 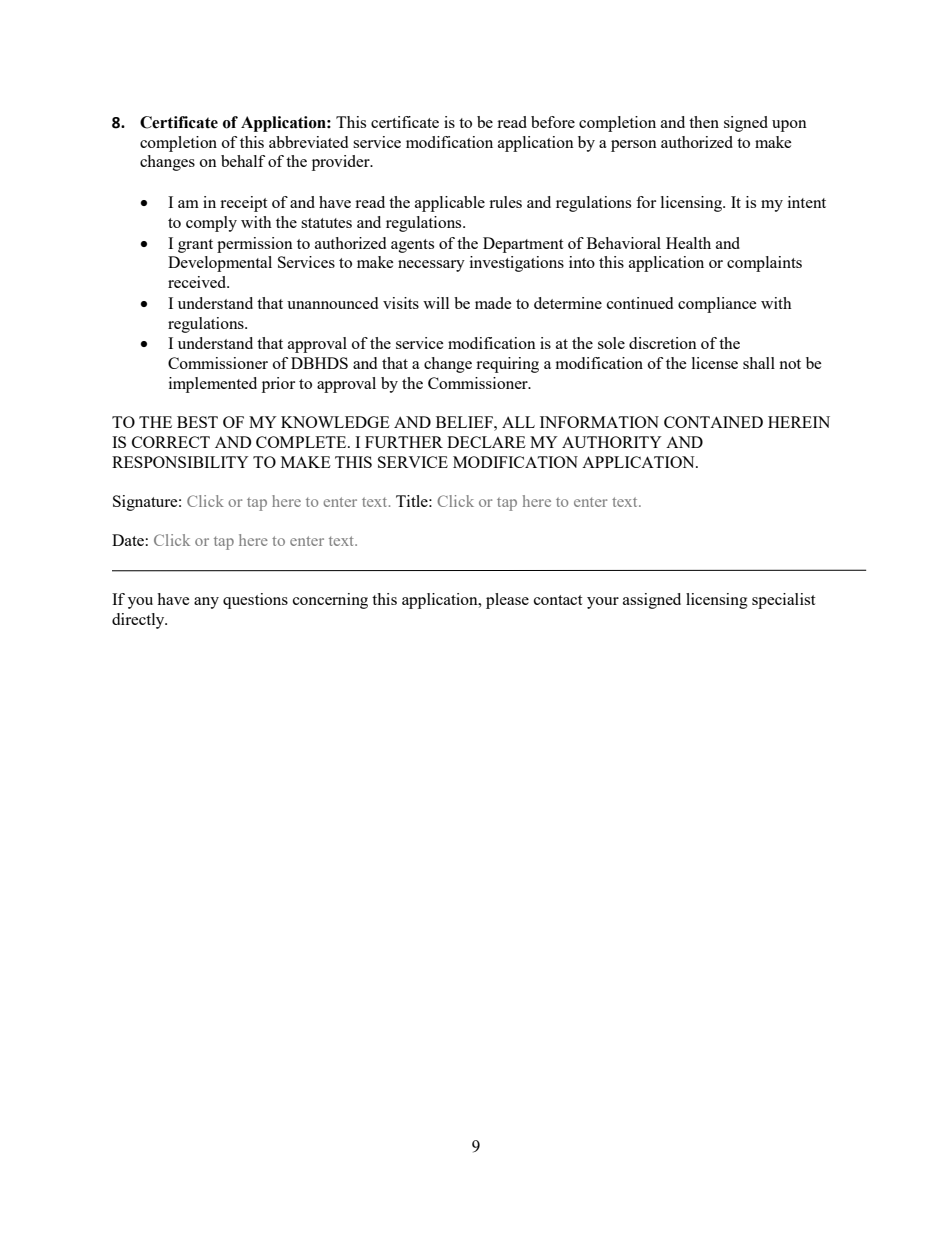 I want to click on license, so click(x=715, y=363).
